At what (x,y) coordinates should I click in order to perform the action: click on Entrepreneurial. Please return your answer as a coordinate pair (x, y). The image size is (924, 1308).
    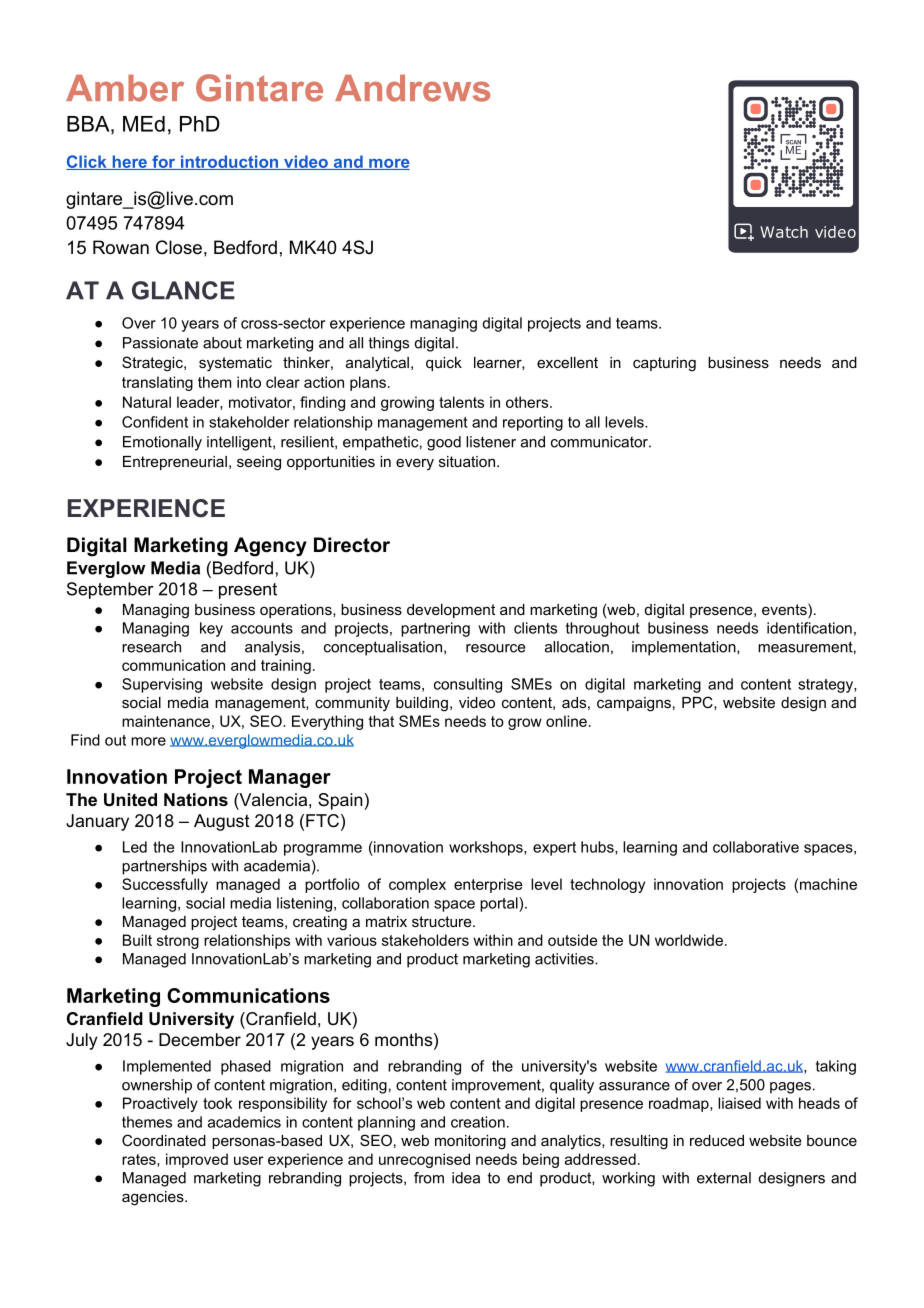
    Looking at the image, I should click on (175, 463).
